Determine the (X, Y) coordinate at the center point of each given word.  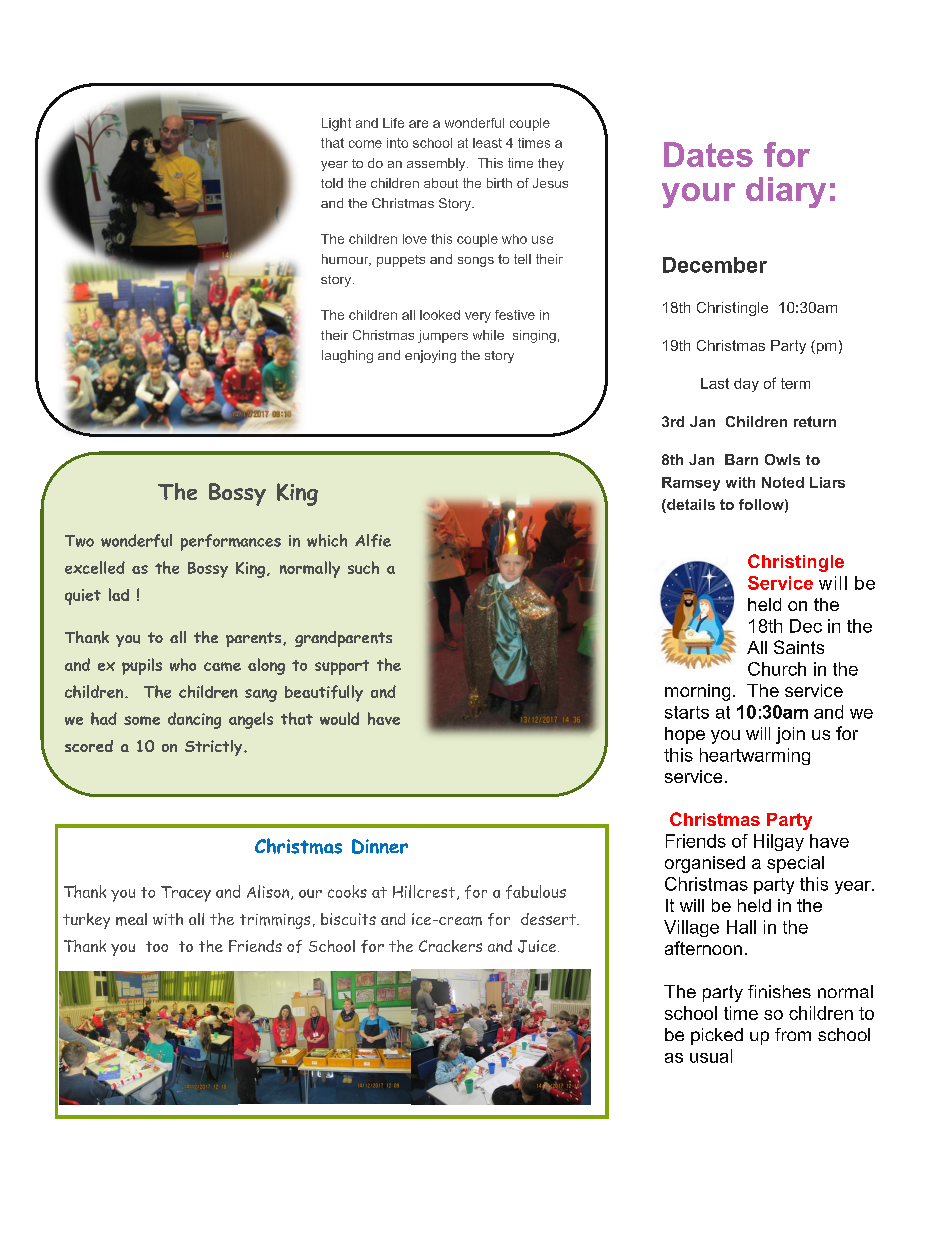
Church (777, 669)
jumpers (443, 336)
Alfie (373, 540)
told (332, 183)
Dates (708, 154)
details (690, 506)
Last (715, 383)
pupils (142, 666)
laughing (347, 356)
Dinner (380, 846)
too (157, 946)
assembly (437, 164)
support (342, 667)
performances (231, 542)
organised (705, 864)
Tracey (186, 894)
